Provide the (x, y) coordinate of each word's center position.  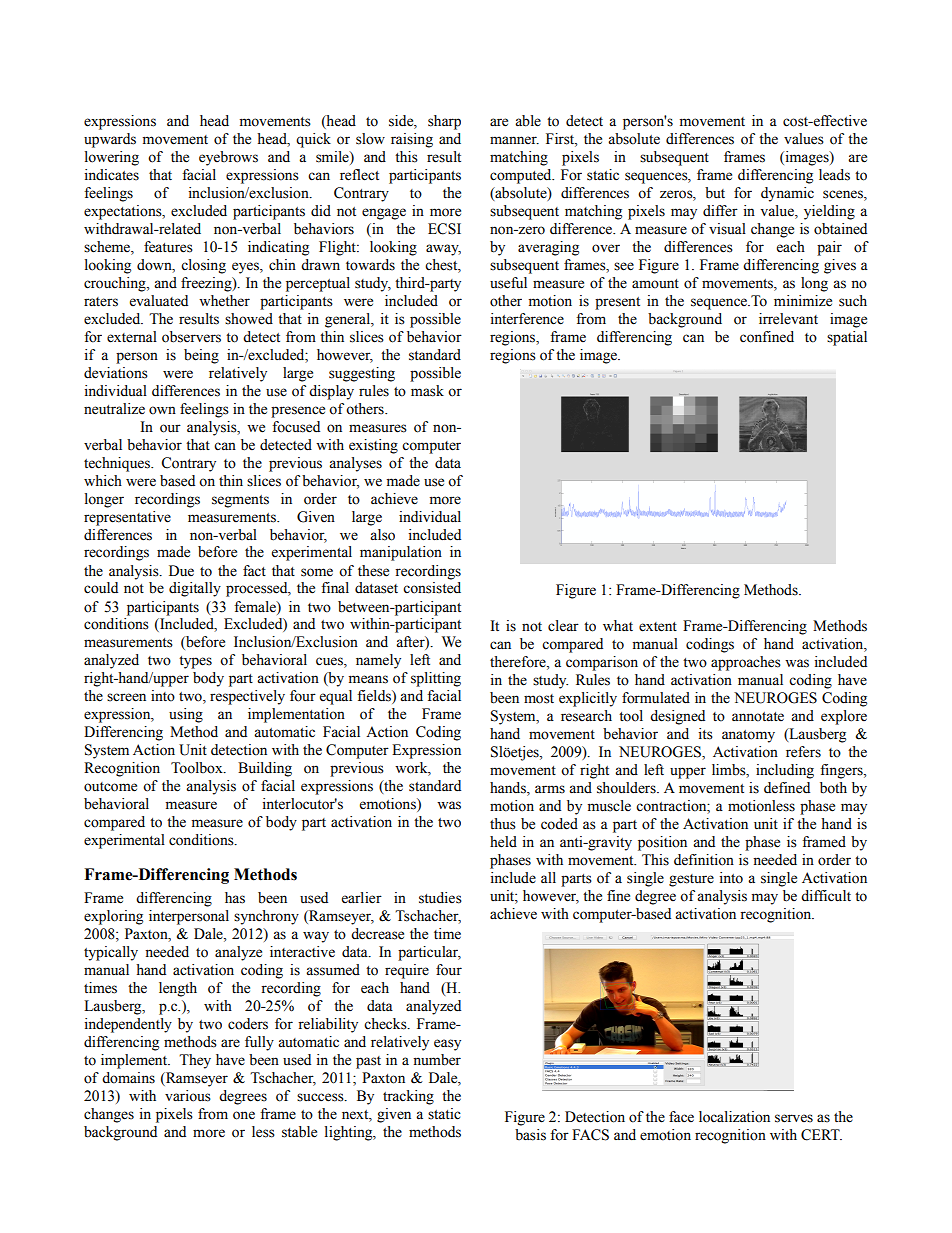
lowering (112, 158)
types (195, 662)
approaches (746, 663)
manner (514, 140)
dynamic (787, 194)
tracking (408, 1097)
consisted (432, 588)
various (188, 1096)
